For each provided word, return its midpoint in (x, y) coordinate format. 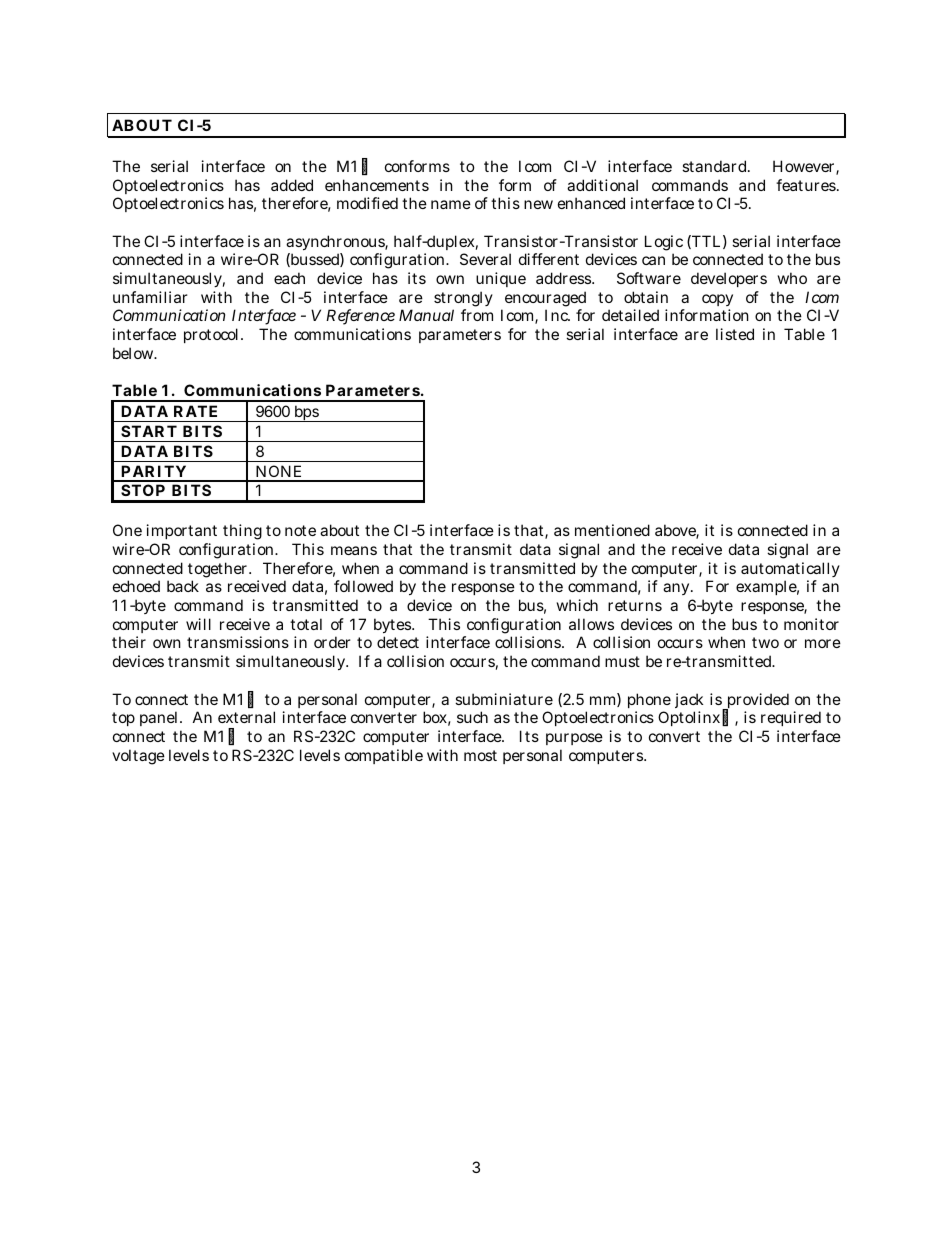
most (480, 755)
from (477, 315)
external (246, 717)
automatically (790, 571)
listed (735, 334)
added (292, 185)
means (354, 550)
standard (716, 166)
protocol (213, 335)
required (791, 718)
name (451, 204)
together (219, 571)
